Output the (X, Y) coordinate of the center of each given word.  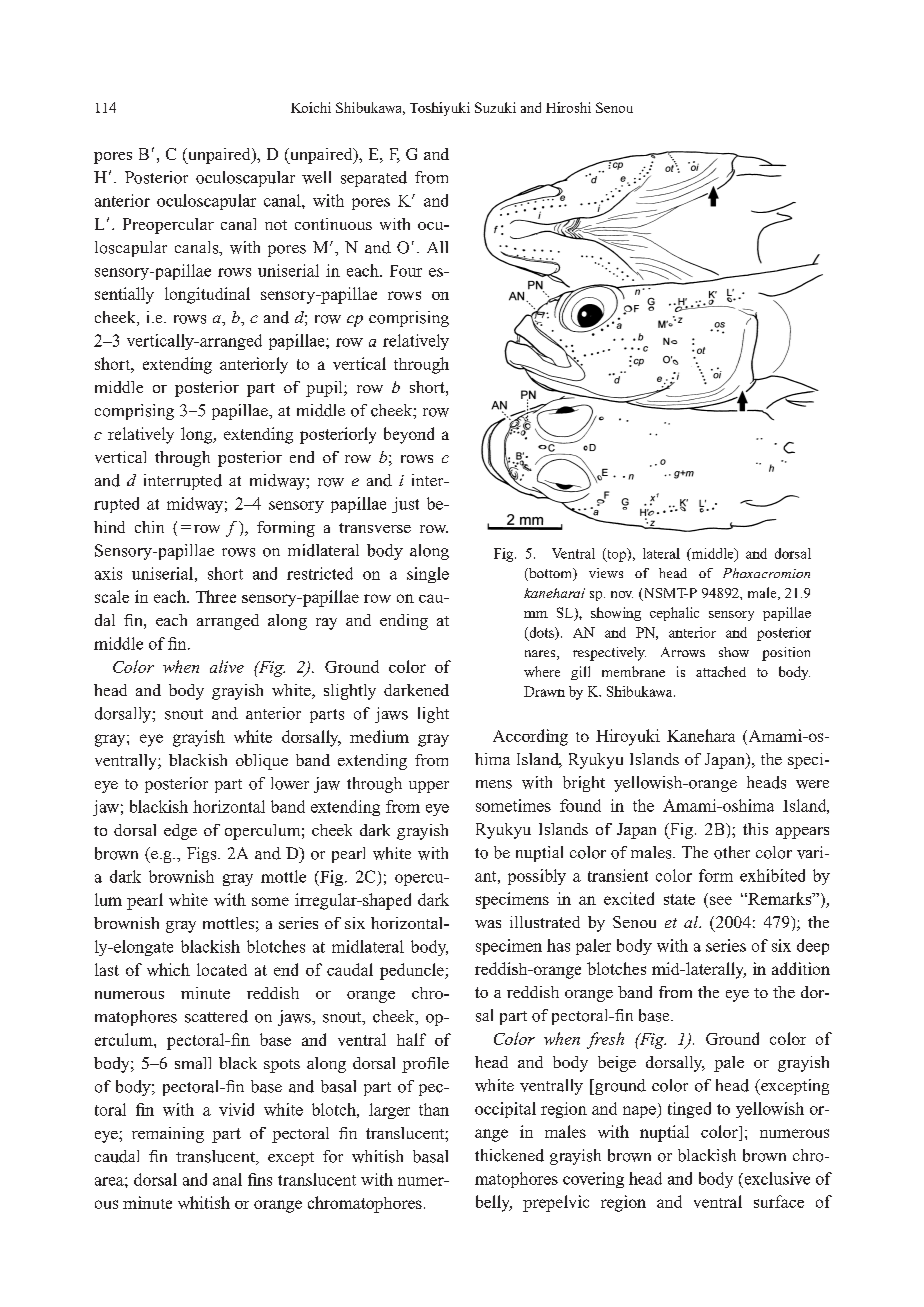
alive (227, 666)
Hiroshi (568, 107)
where (542, 671)
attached (721, 671)
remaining (168, 1135)
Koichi (311, 107)
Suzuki (495, 107)
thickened (509, 1155)
